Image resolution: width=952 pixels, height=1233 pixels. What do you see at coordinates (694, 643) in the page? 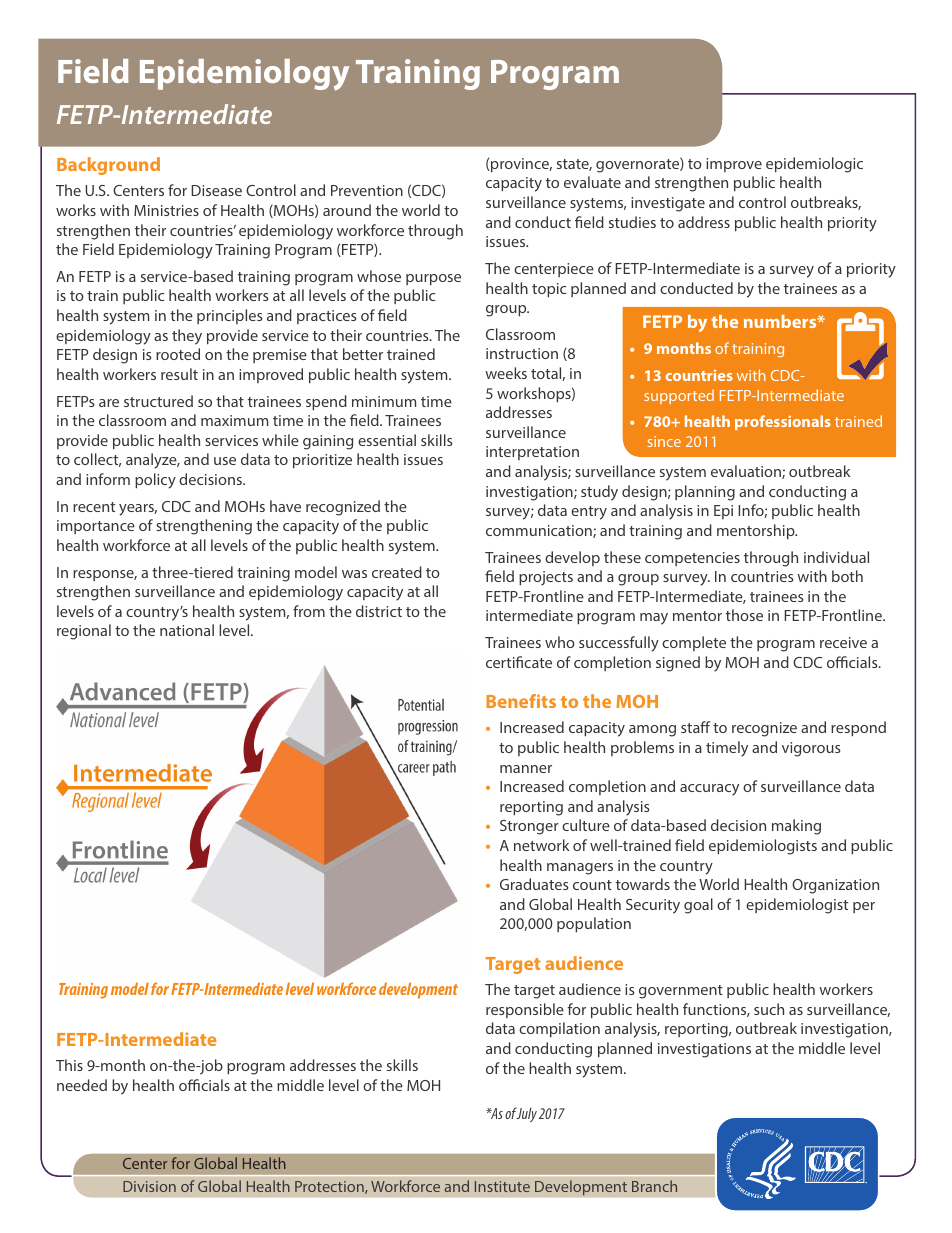
I see `complete` at bounding box center [694, 643].
